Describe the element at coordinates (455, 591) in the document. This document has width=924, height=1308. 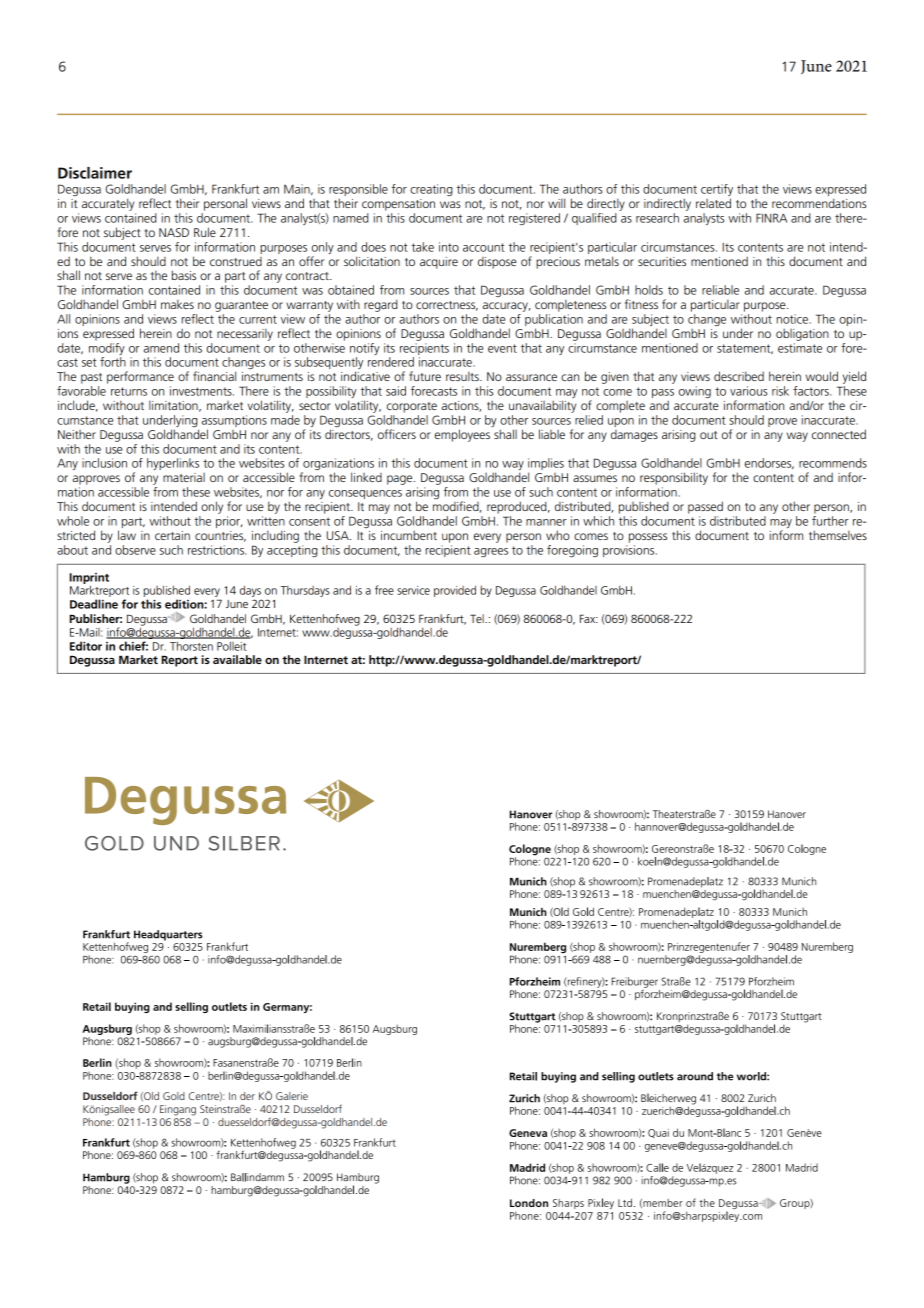
I see `provided` at that location.
